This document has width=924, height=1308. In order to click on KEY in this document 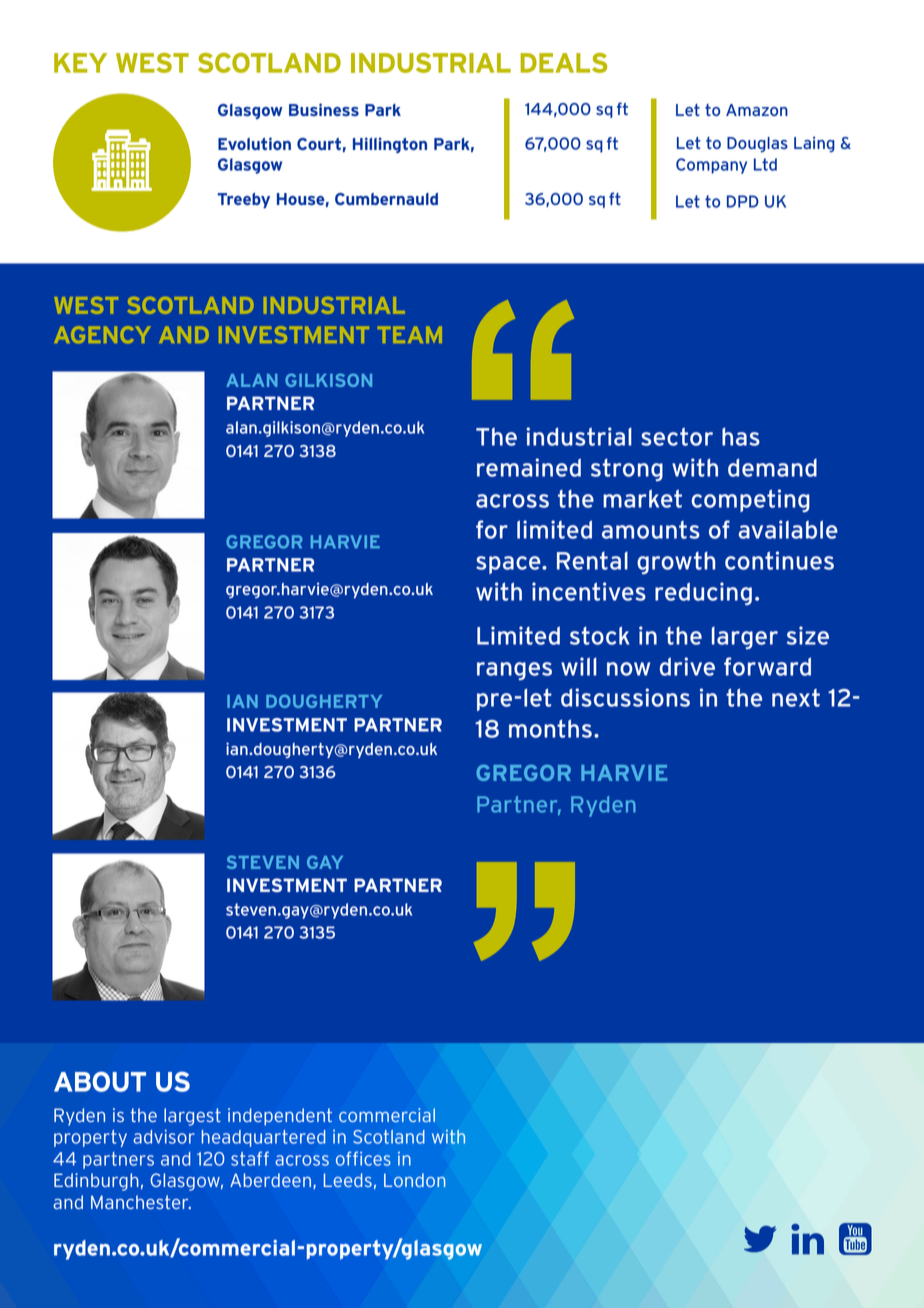, I will do `click(80, 63)`.
